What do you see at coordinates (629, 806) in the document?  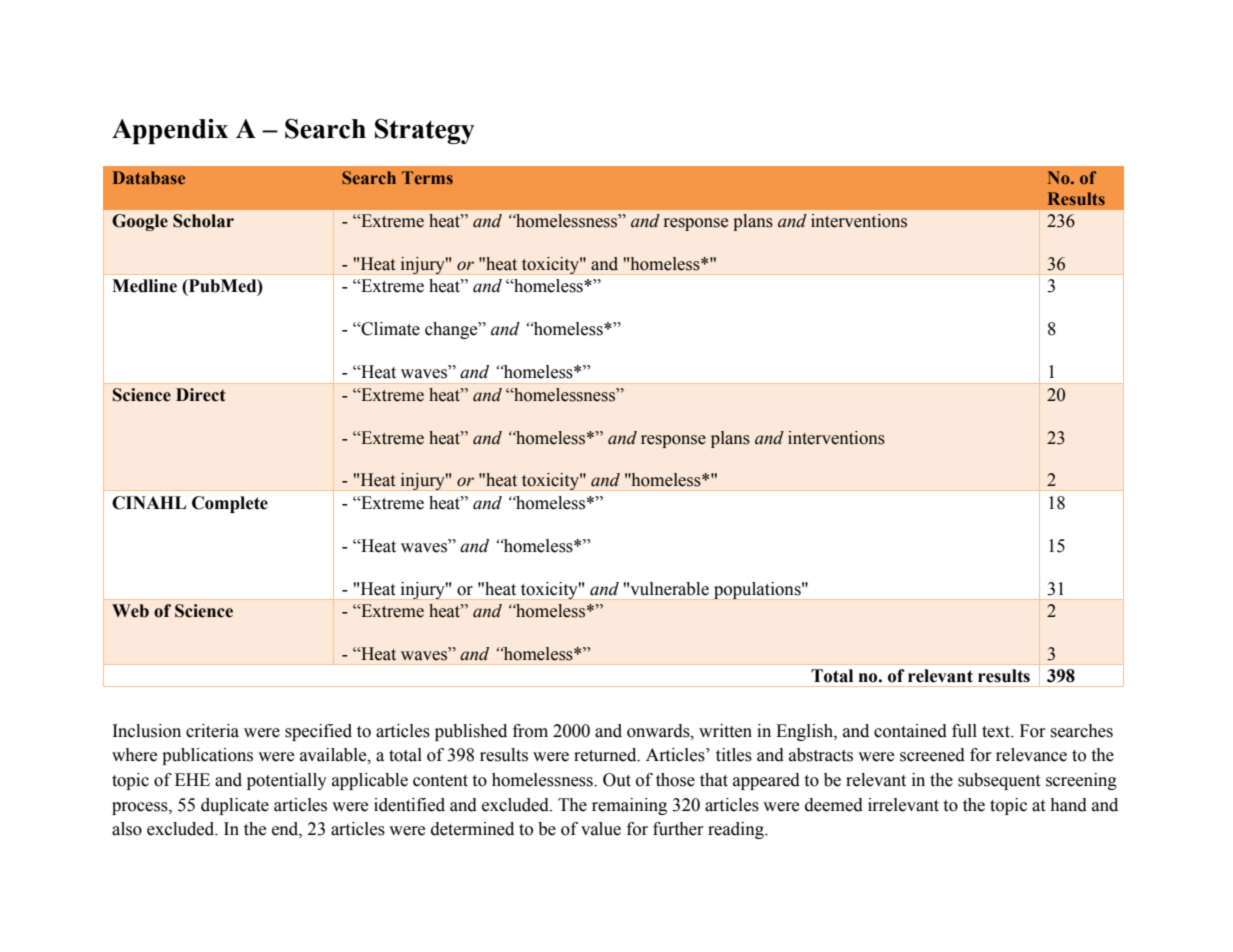 I see `remaining` at bounding box center [629, 806].
